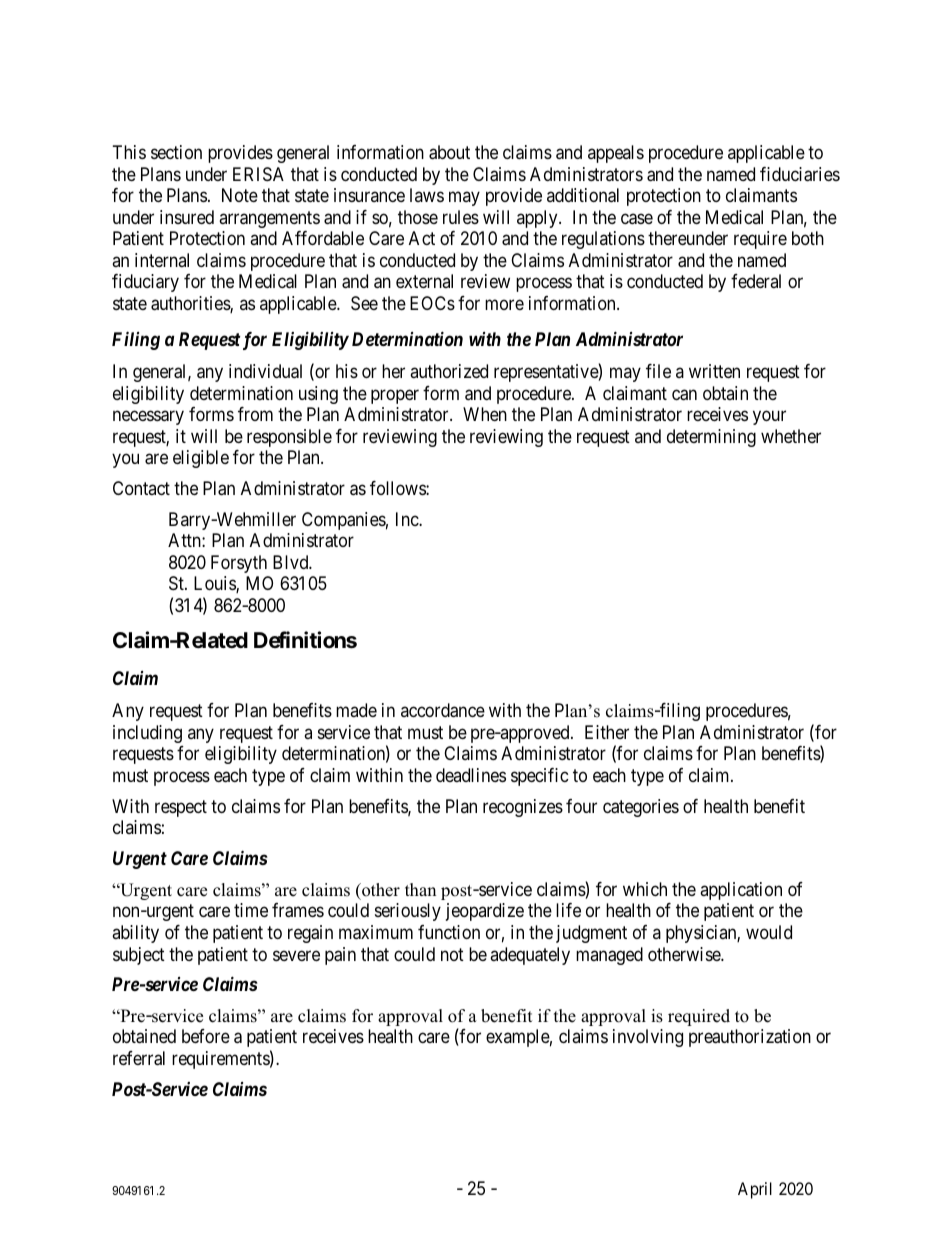 The image size is (952, 1233). I want to click on recognizes, so click(523, 808).
